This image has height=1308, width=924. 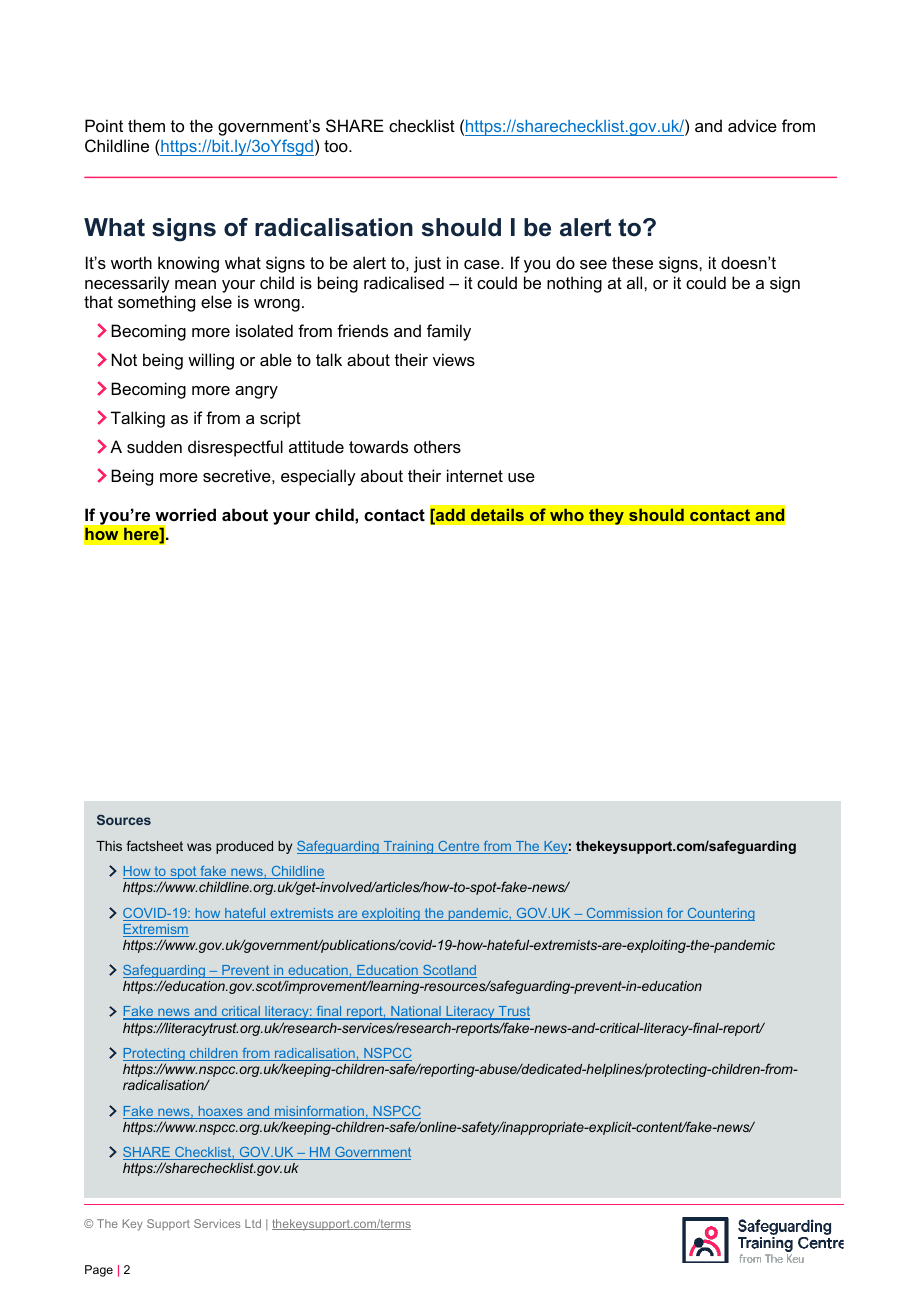 What do you see at coordinates (146, 125) in the image?
I see `them` at bounding box center [146, 125].
